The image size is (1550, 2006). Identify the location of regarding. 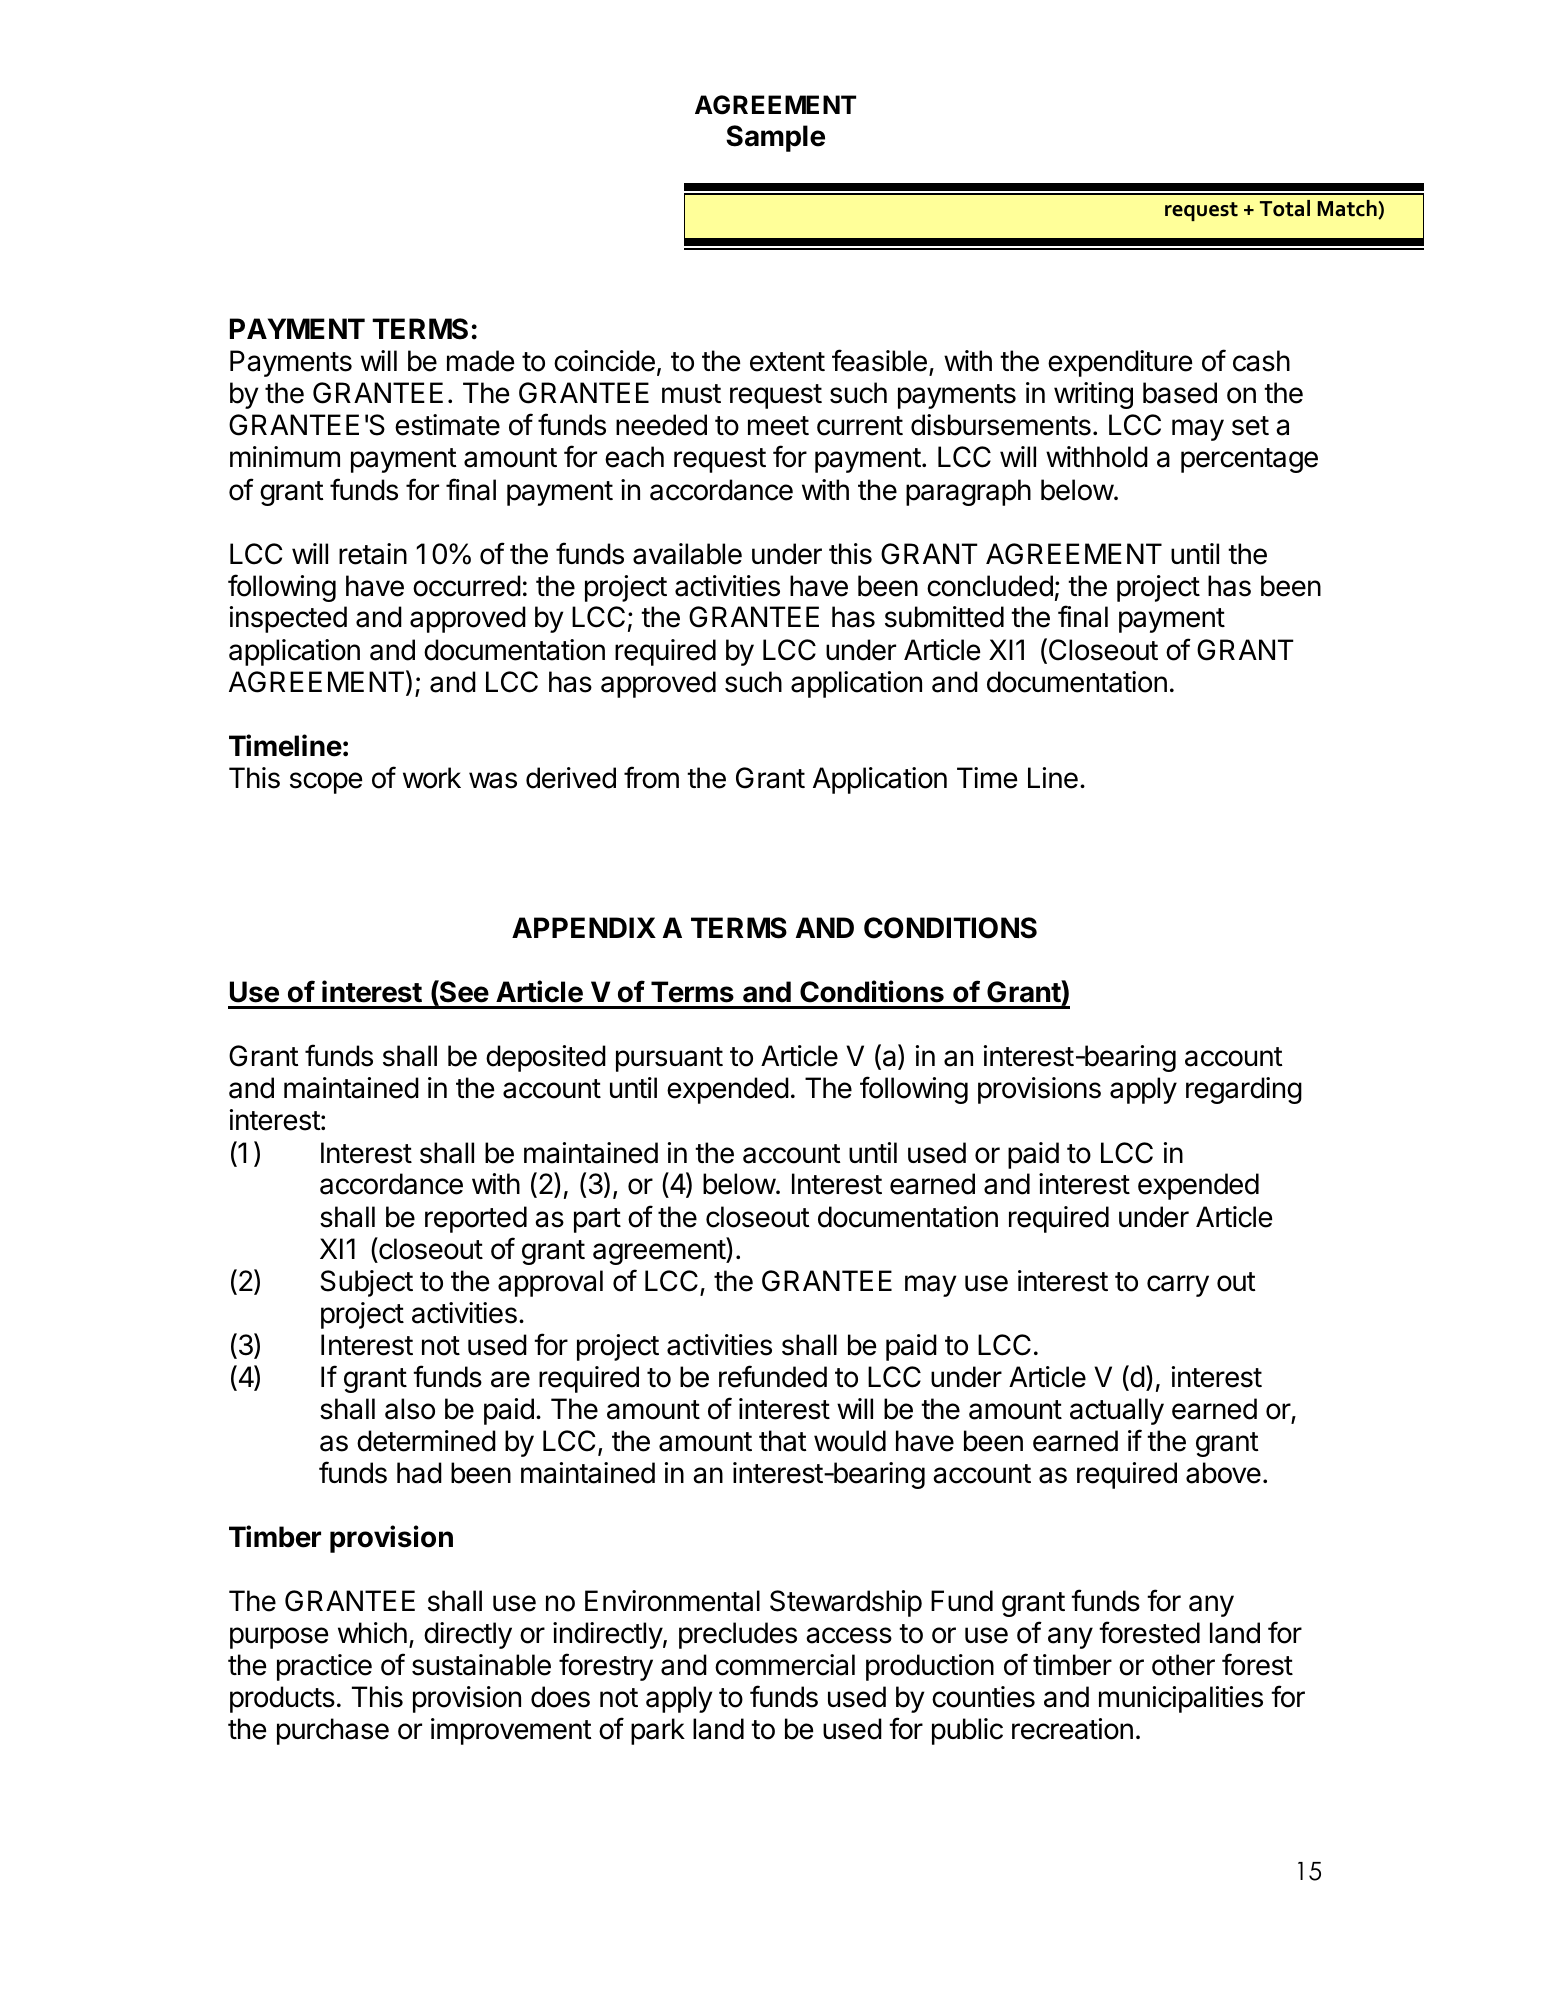
(1244, 1090).
